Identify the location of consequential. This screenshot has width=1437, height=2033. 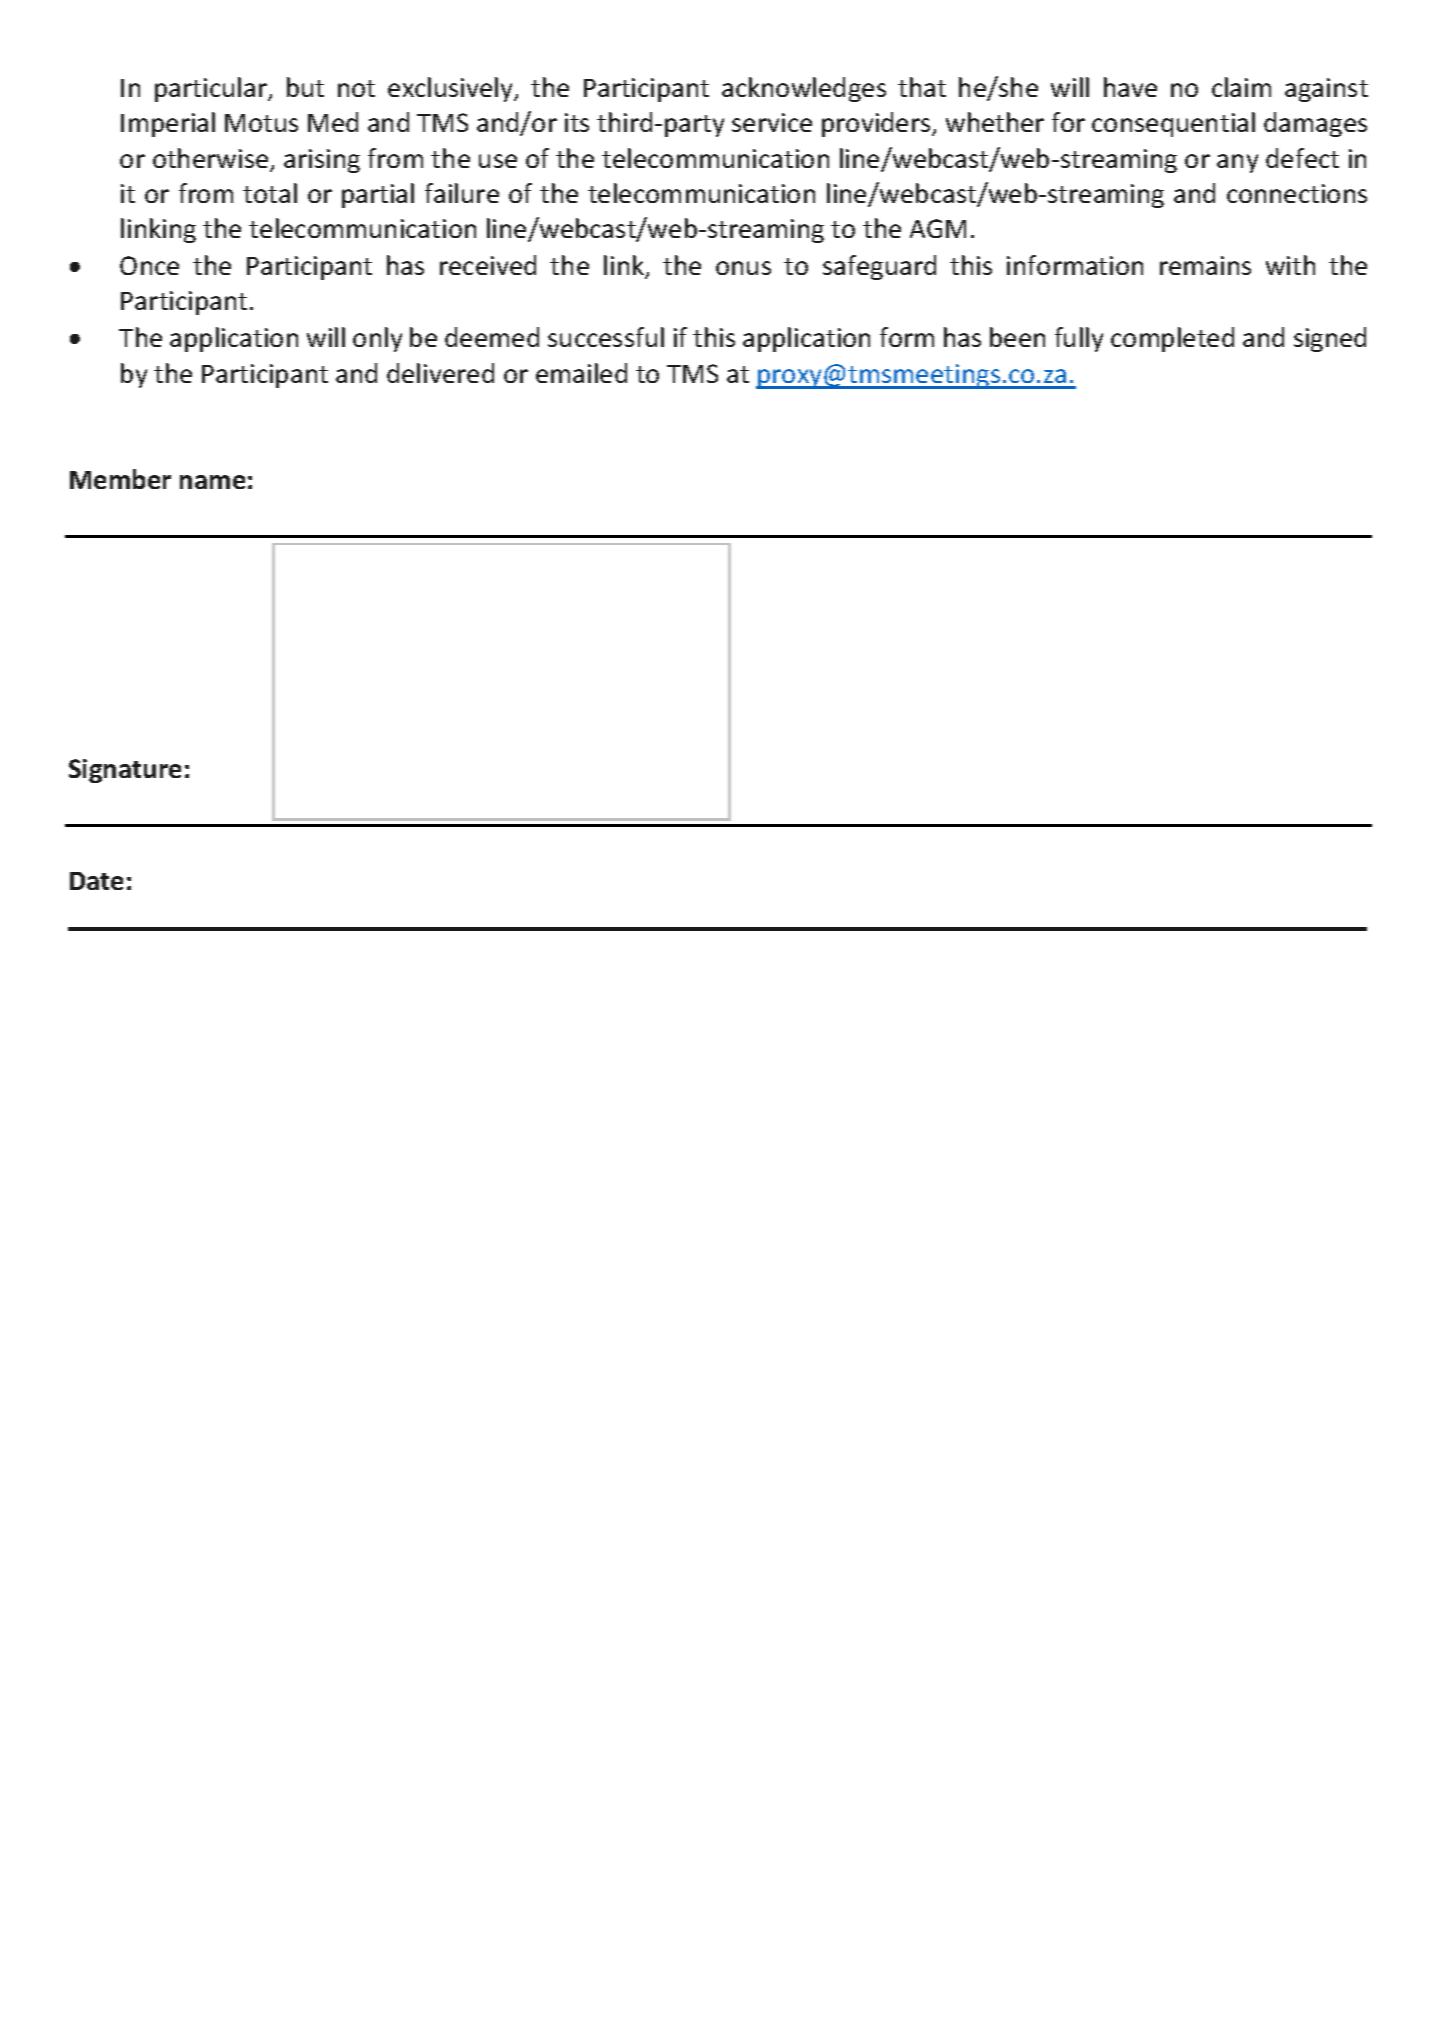
(1173, 124).
